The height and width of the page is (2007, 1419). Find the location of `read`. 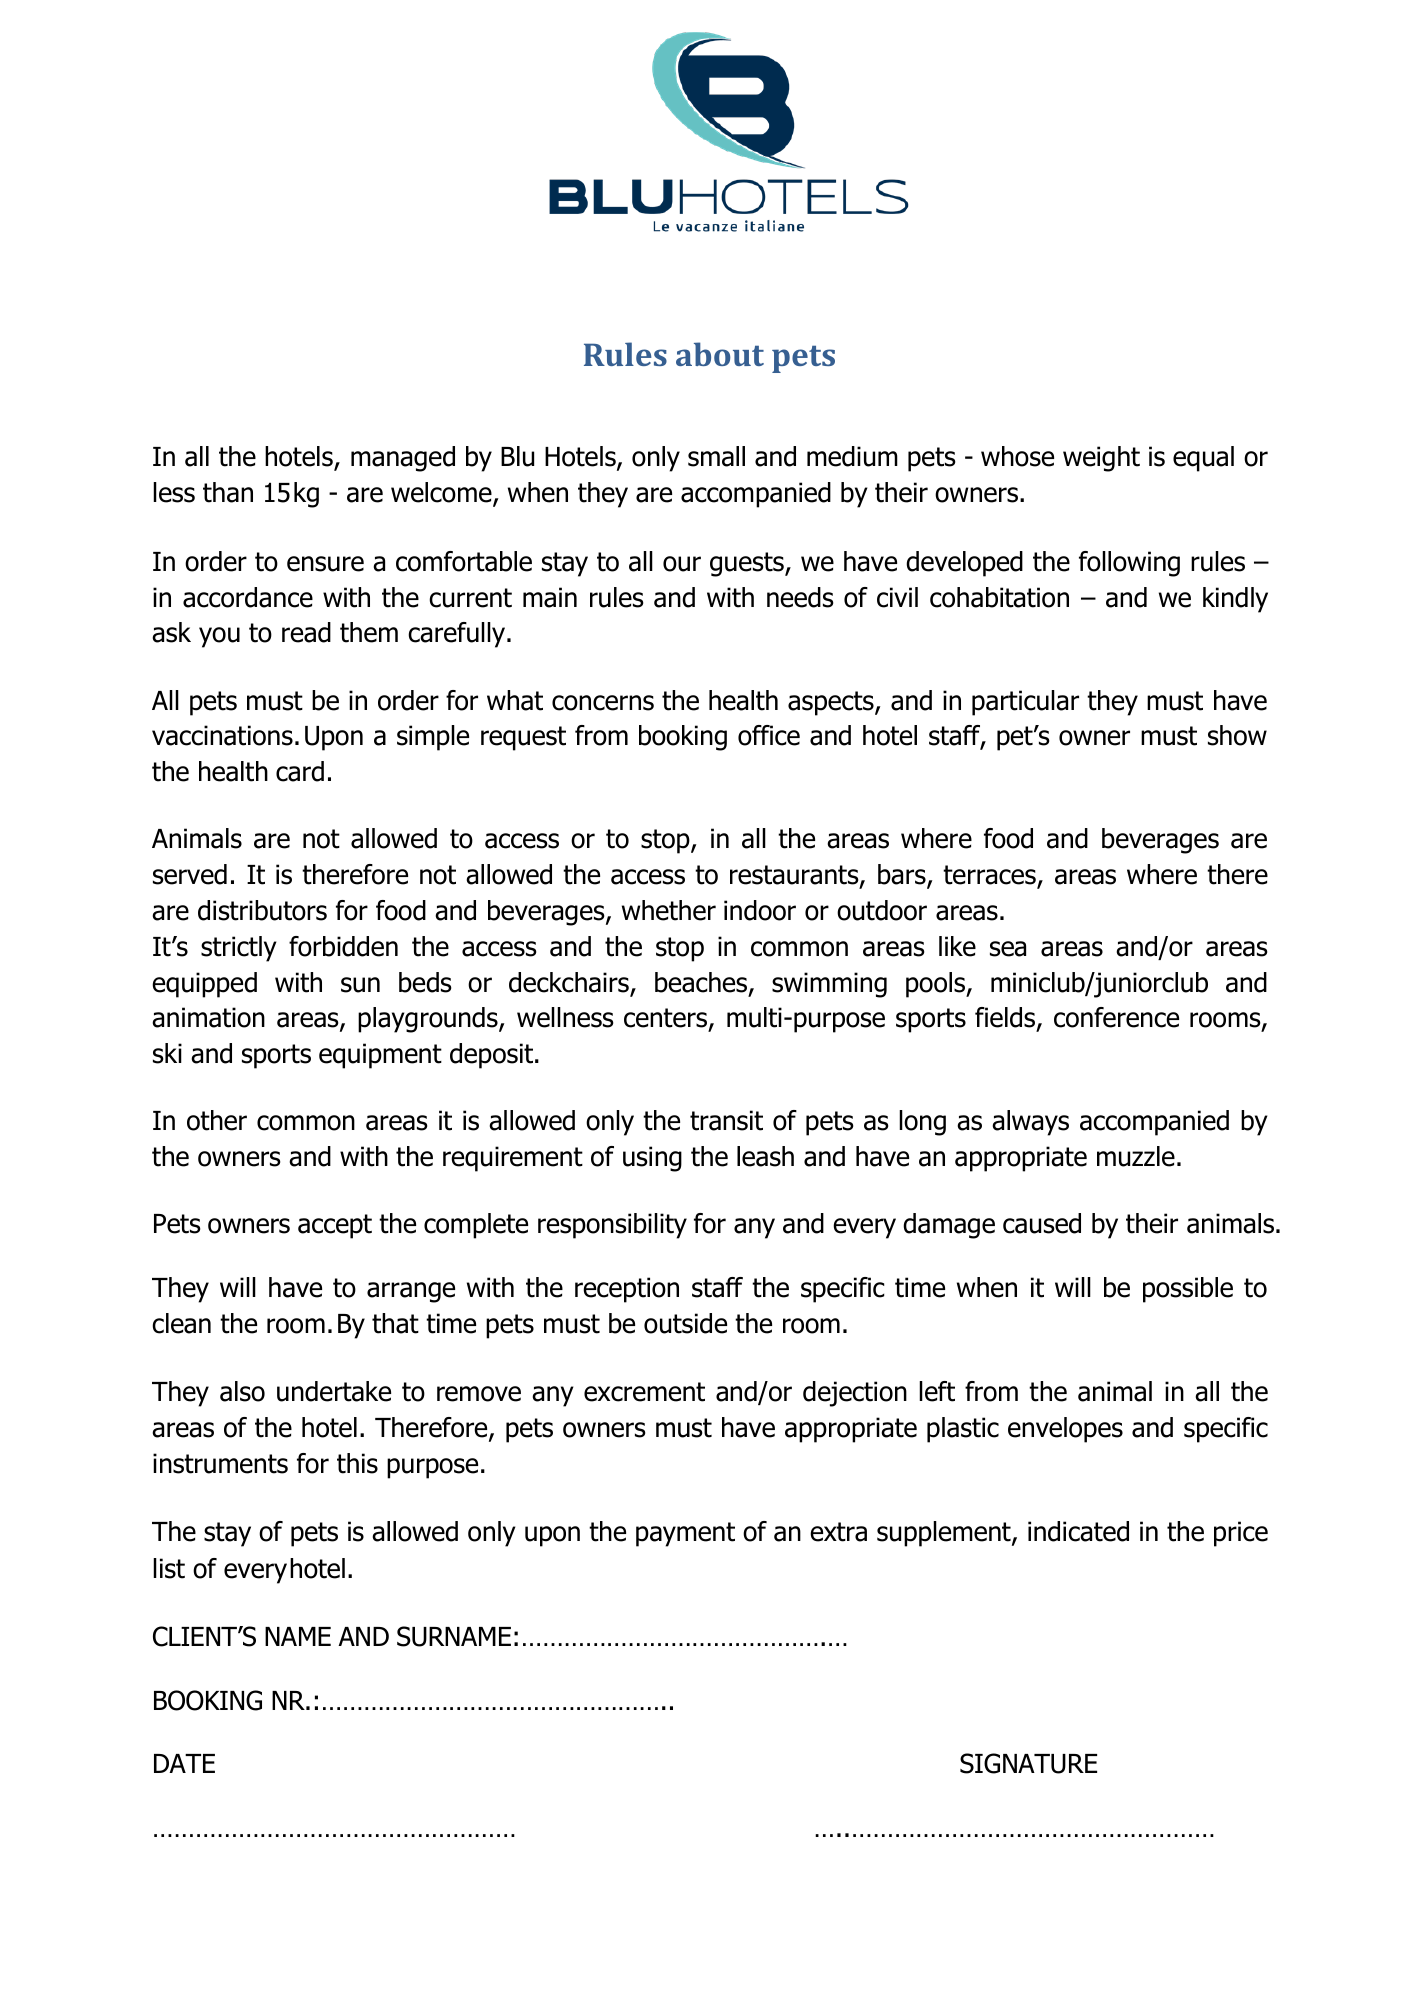

read is located at coordinates (306, 632).
